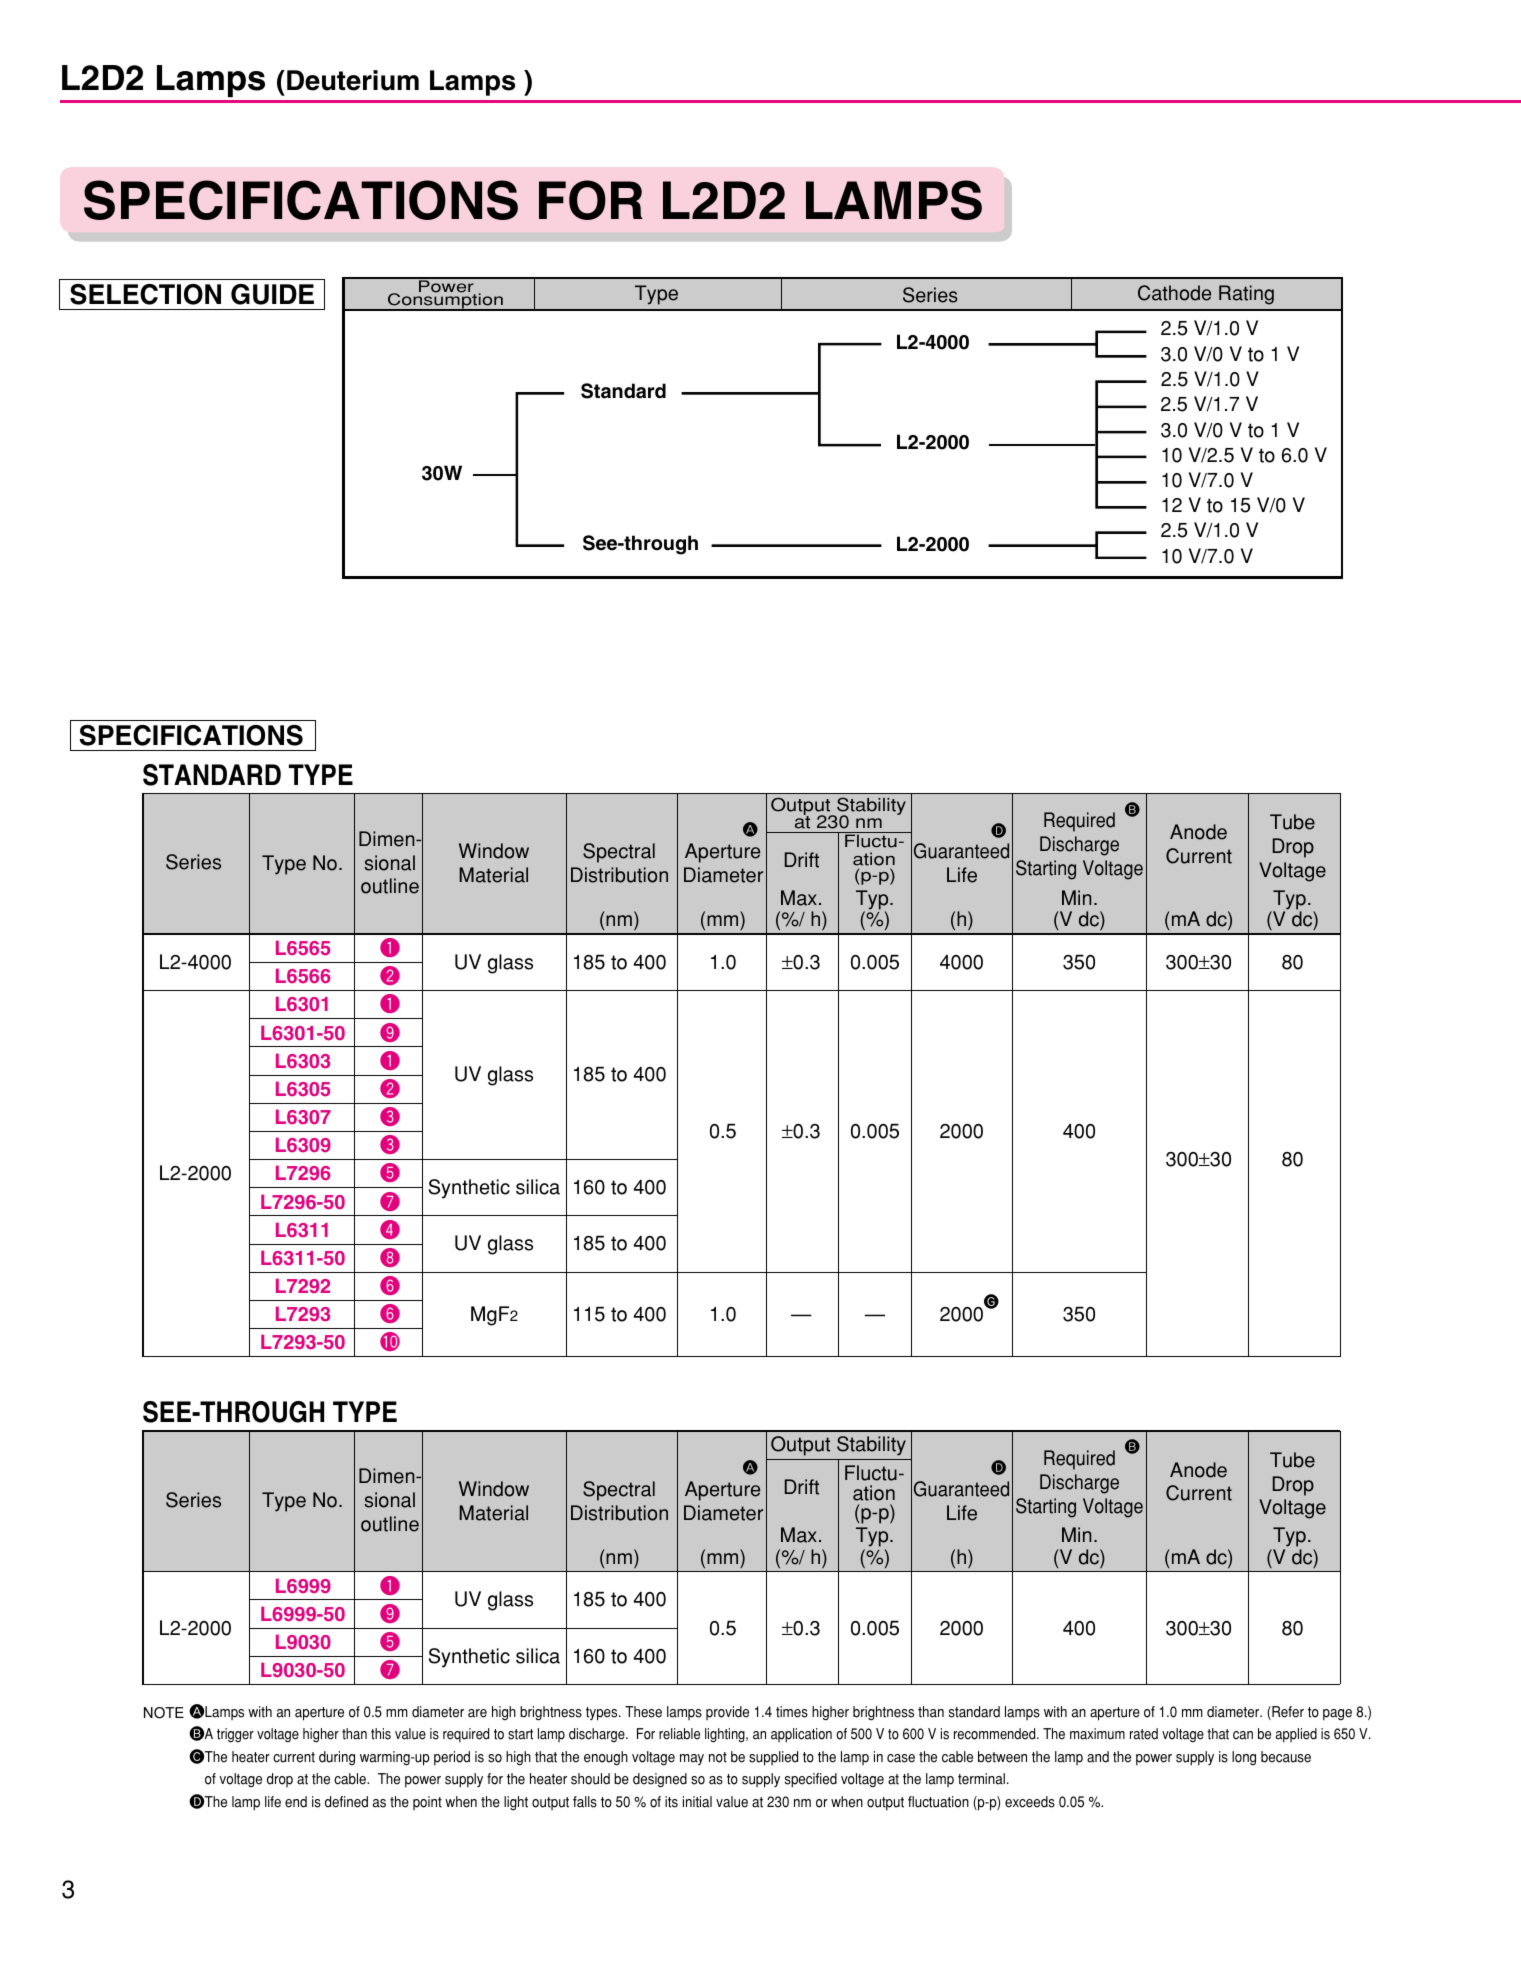  What do you see at coordinates (1246, 295) in the screenshot?
I see `Rating` at bounding box center [1246, 295].
